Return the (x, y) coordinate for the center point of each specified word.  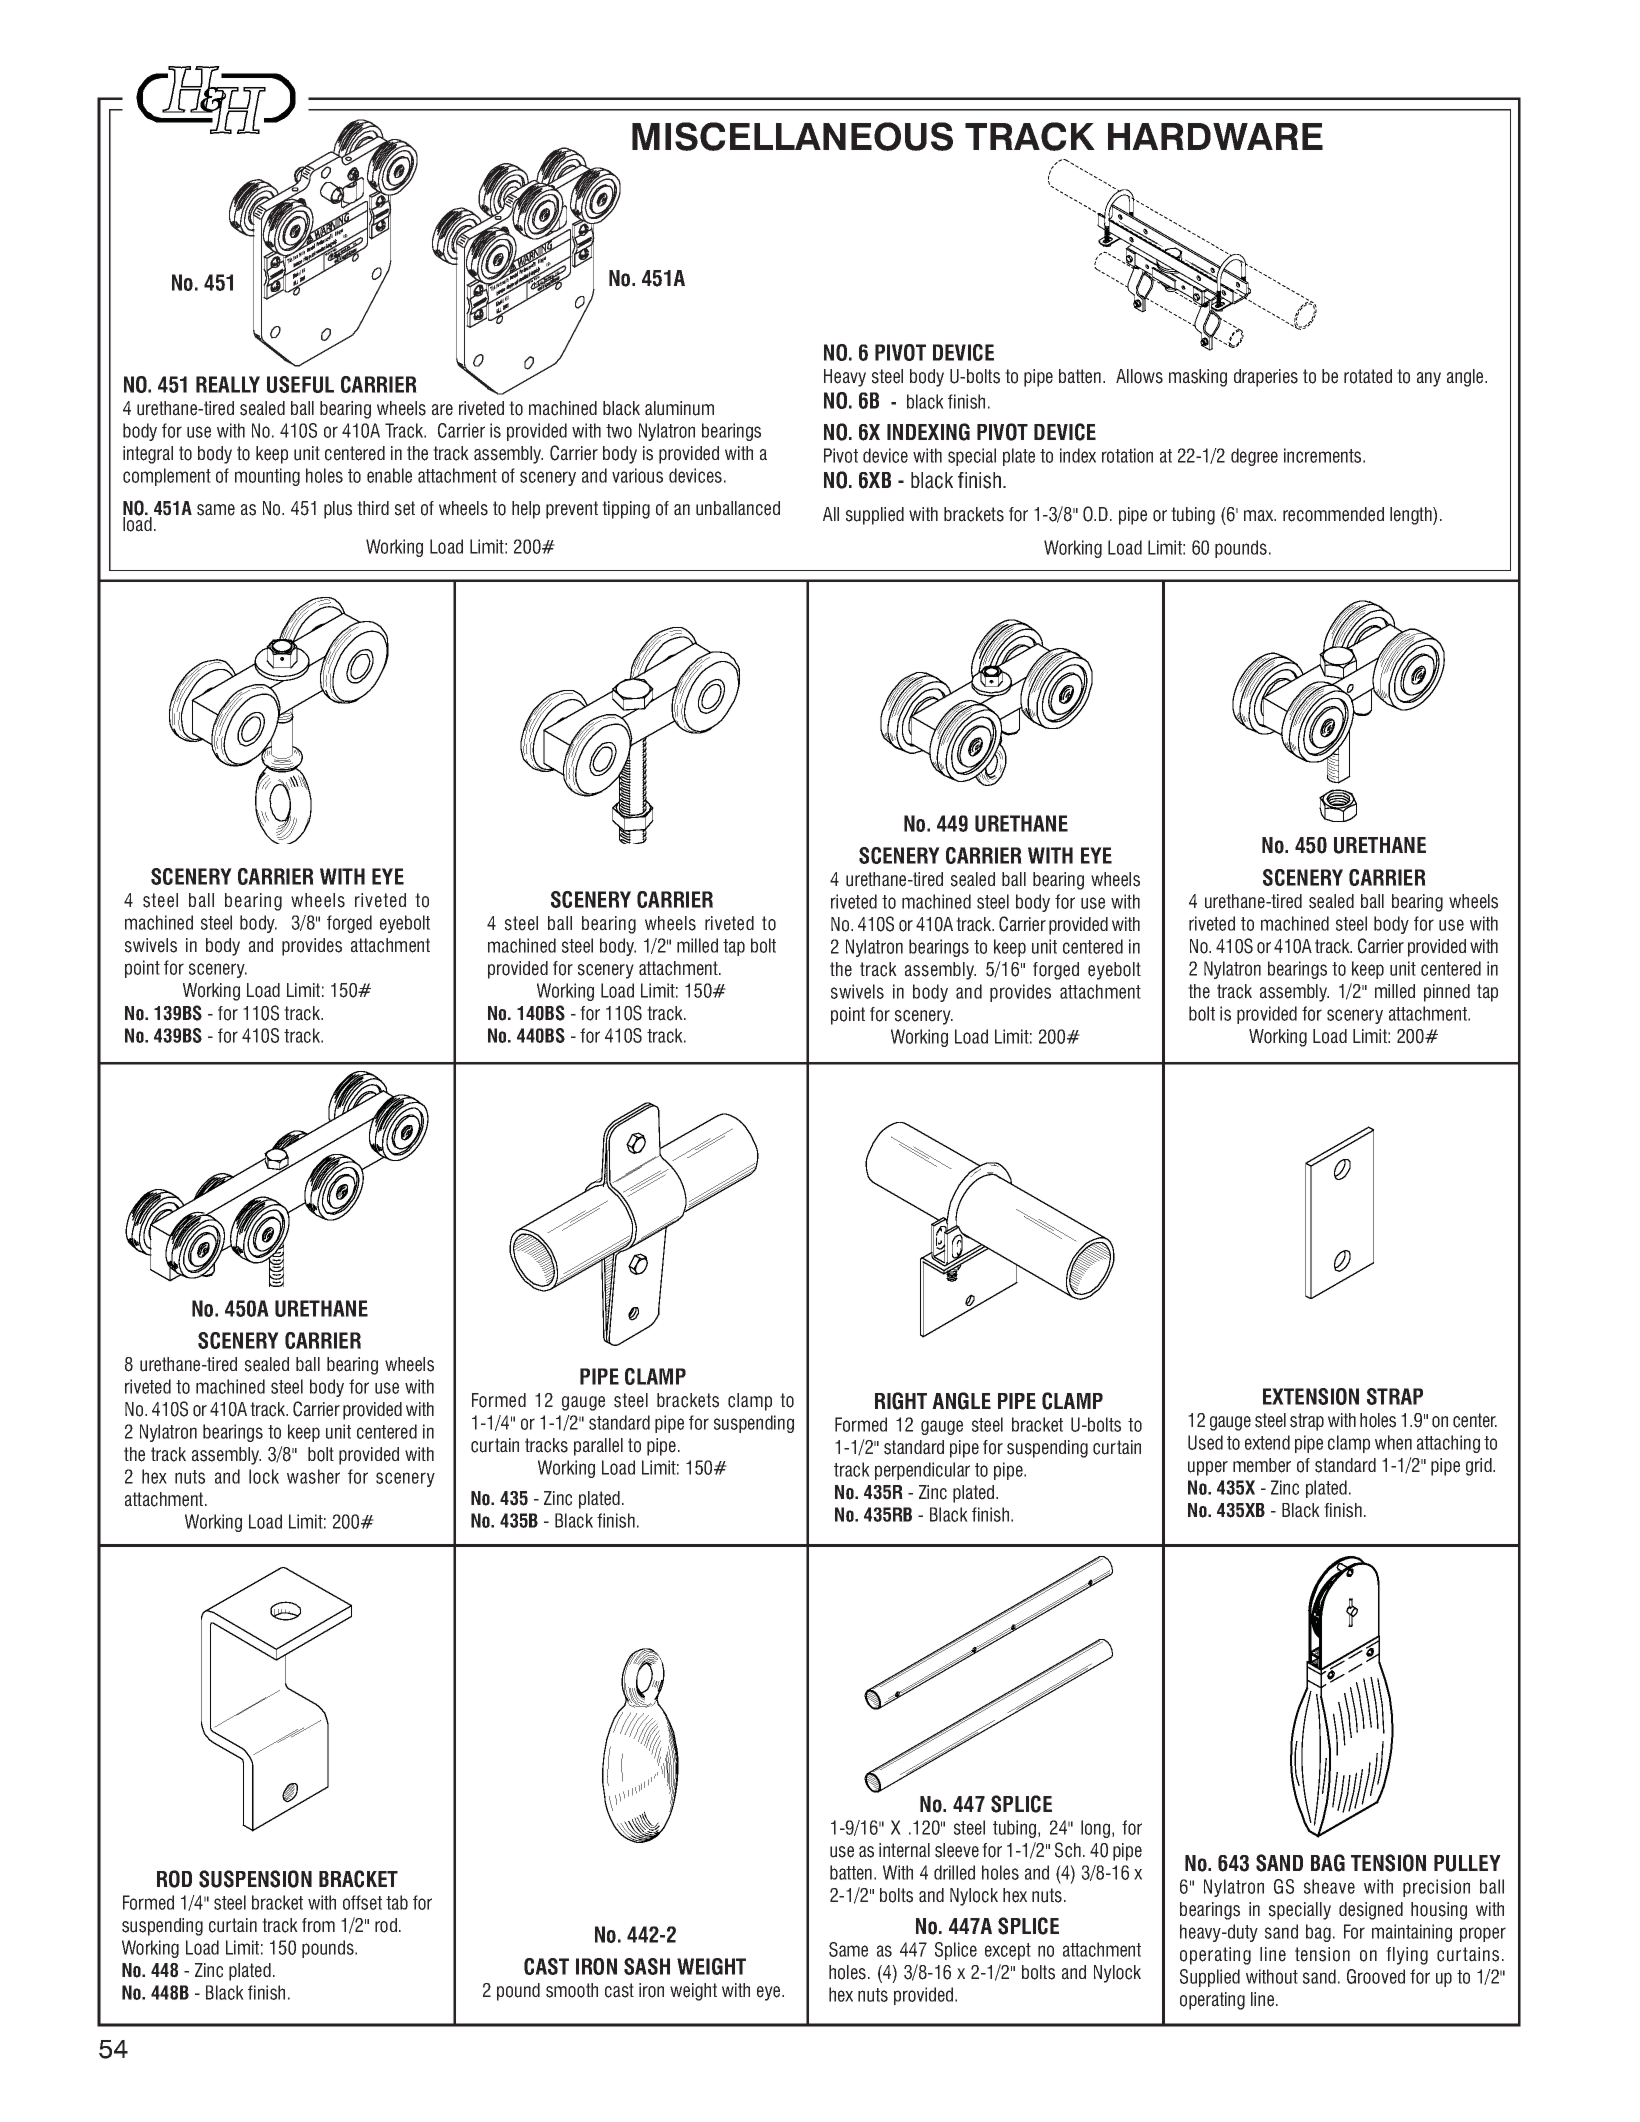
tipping (626, 510)
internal (904, 1850)
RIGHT (901, 1401)
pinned (1447, 993)
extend (1267, 1442)
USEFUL (300, 384)
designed (1371, 1911)
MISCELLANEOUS (792, 136)
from (318, 1925)
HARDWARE (1215, 136)
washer (313, 1476)
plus (338, 510)
